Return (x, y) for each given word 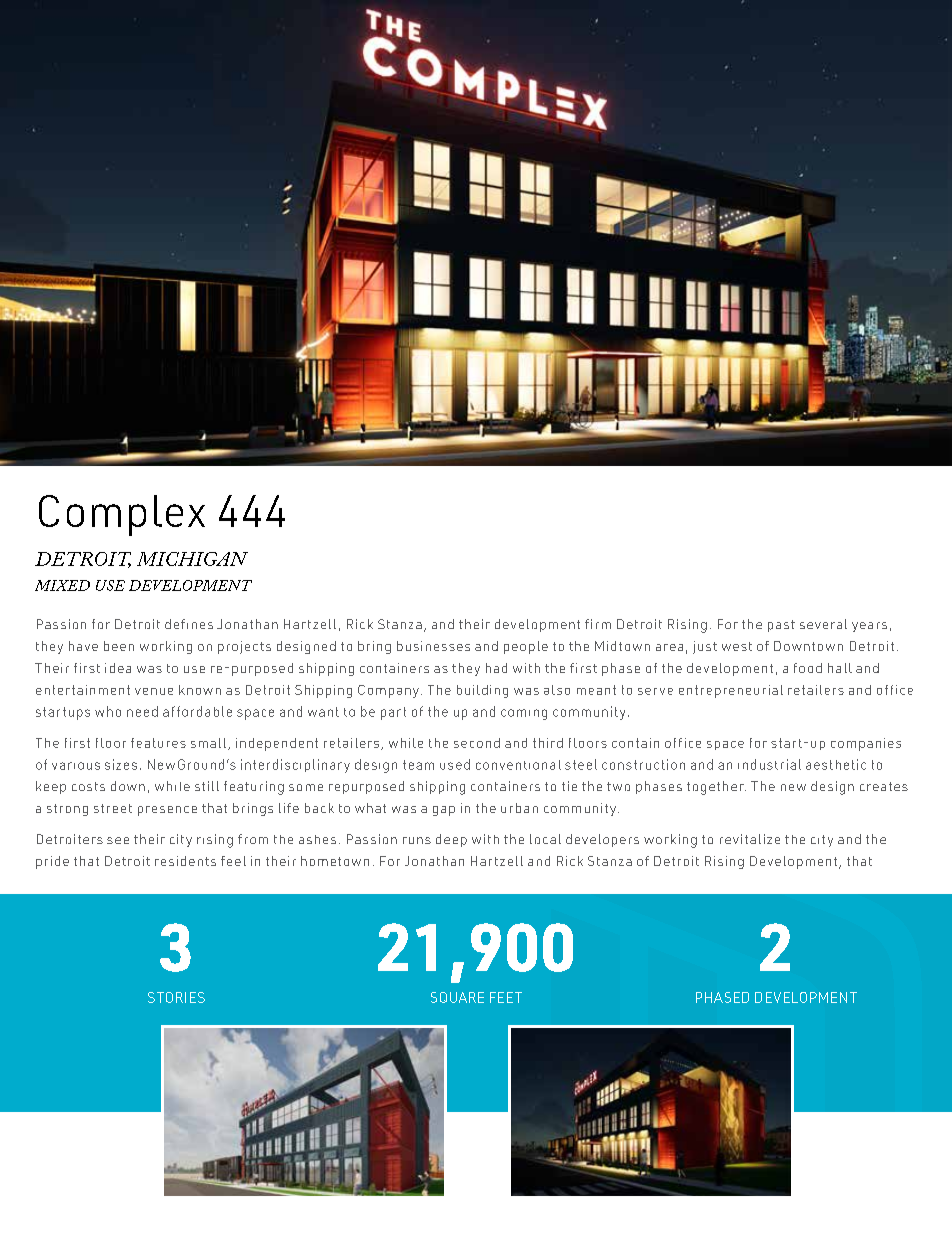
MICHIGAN (192, 559)
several (823, 624)
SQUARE (457, 997)
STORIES (176, 997)
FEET (506, 997)
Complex (122, 515)
